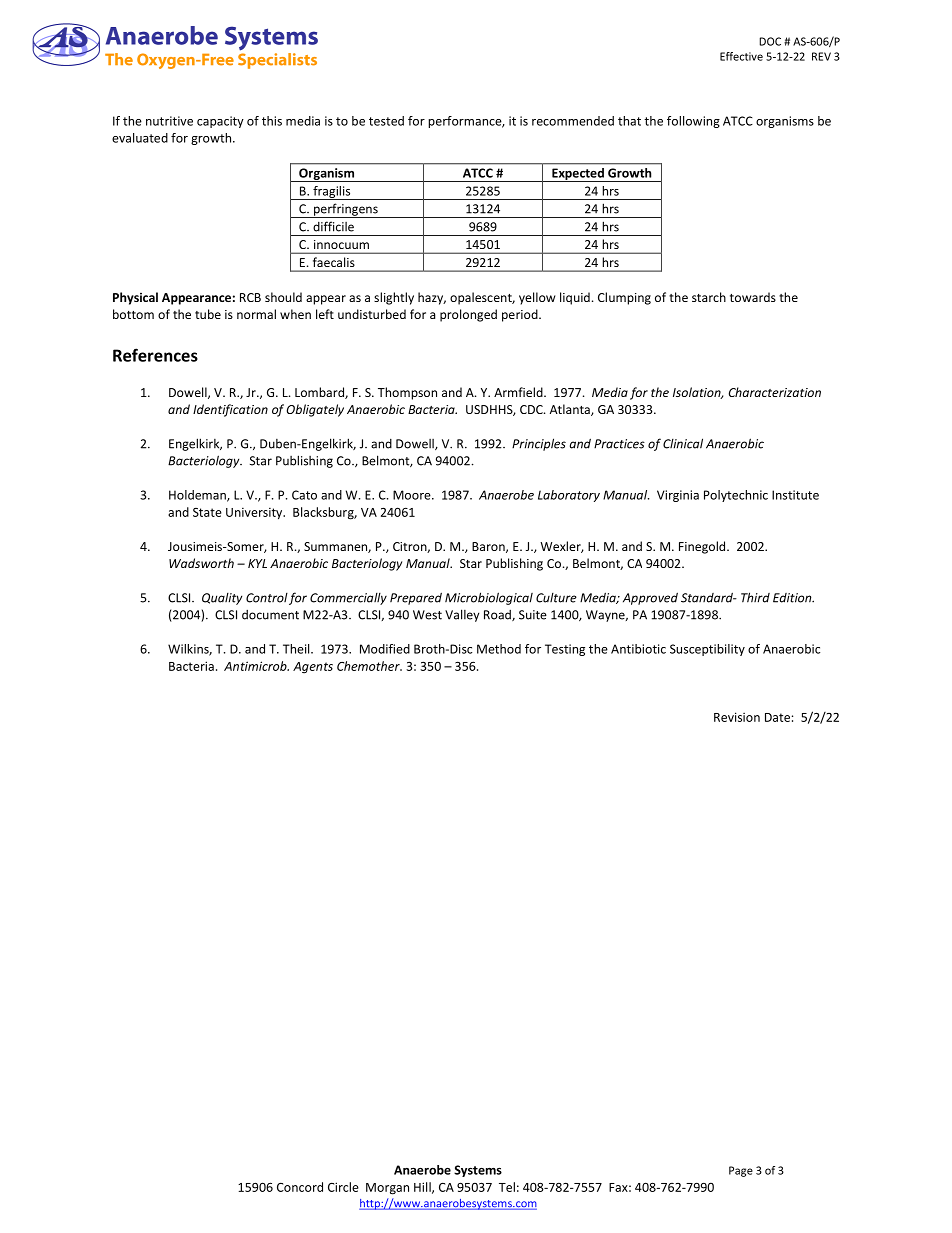 The image size is (952, 1233). What do you see at coordinates (220, 122) in the page?
I see `capacity` at bounding box center [220, 122].
